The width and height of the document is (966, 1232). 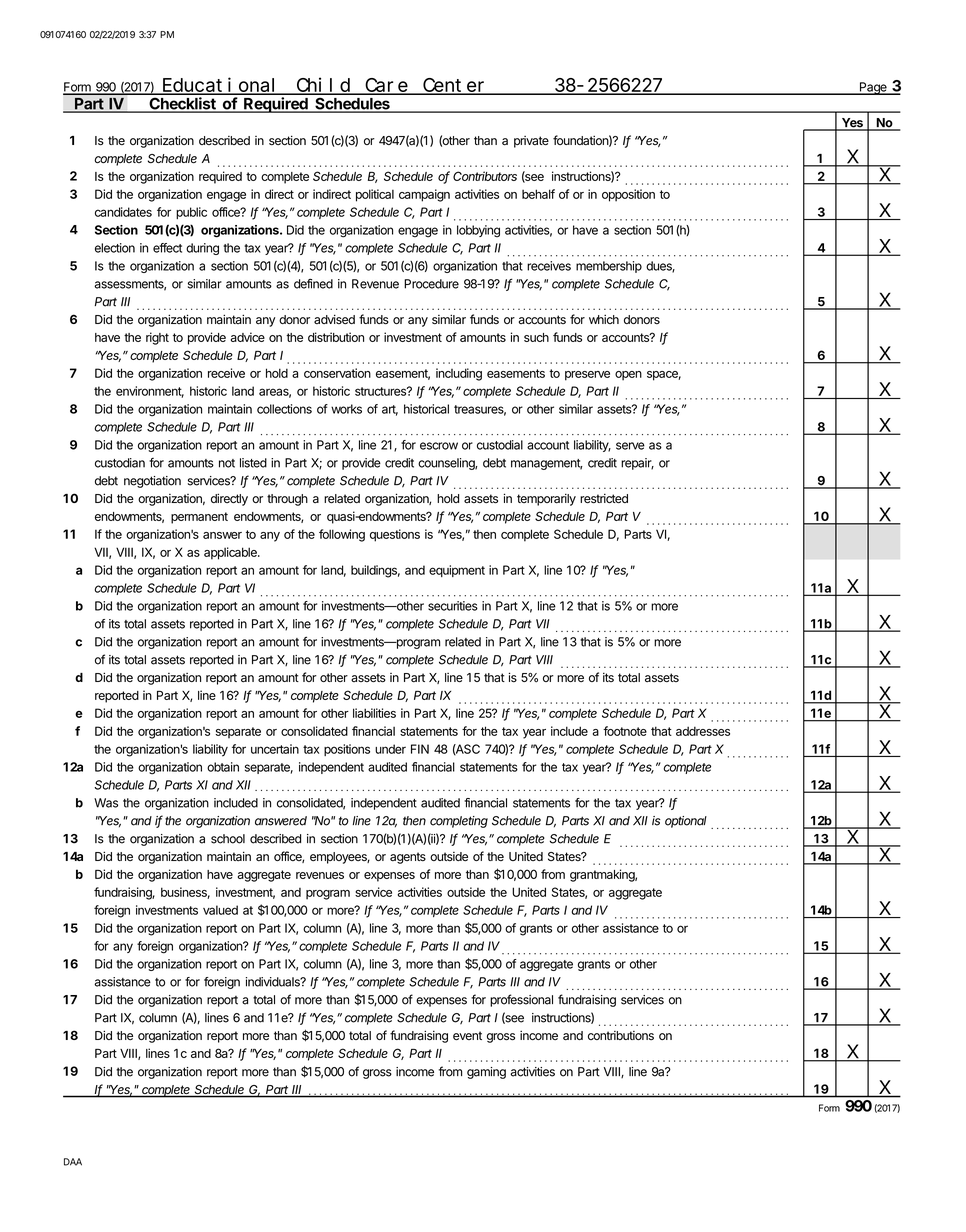 What do you see at coordinates (231, 553) in the document?
I see `applicable` at bounding box center [231, 553].
